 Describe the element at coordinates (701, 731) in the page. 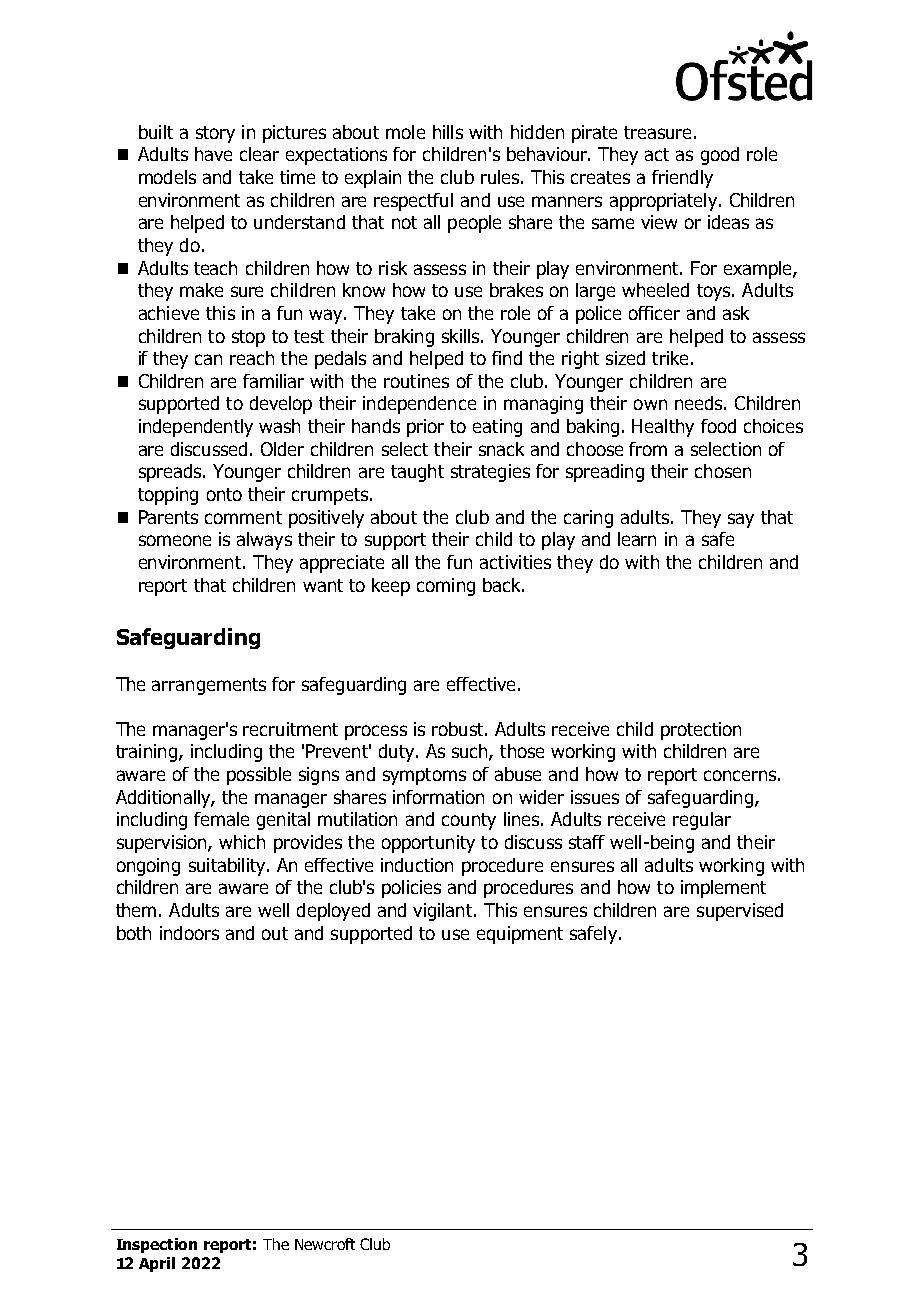

I see `protection` at that location.
